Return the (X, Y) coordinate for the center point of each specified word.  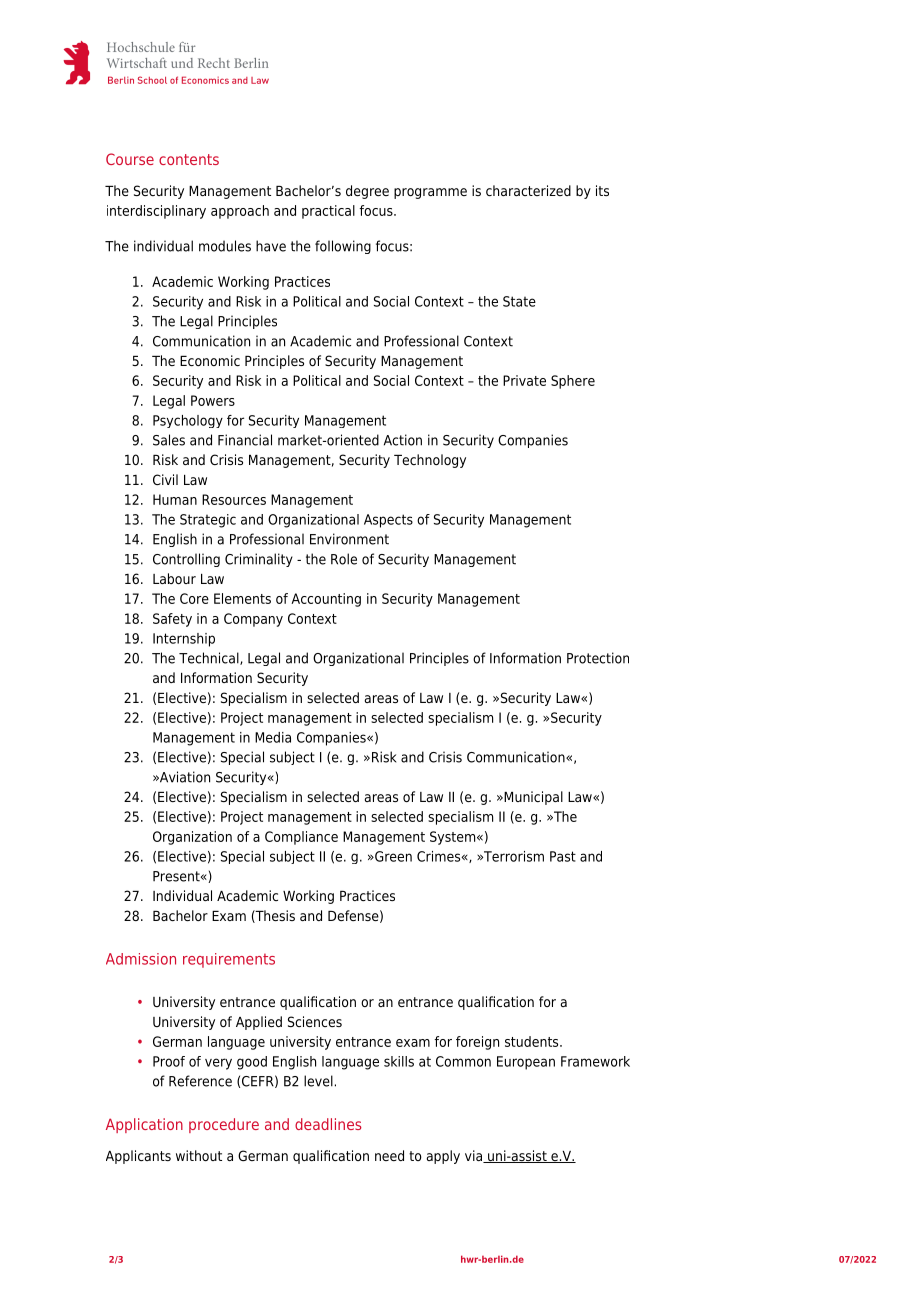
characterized (528, 190)
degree (367, 192)
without (199, 1155)
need (389, 1155)
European (526, 1063)
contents (189, 159)
